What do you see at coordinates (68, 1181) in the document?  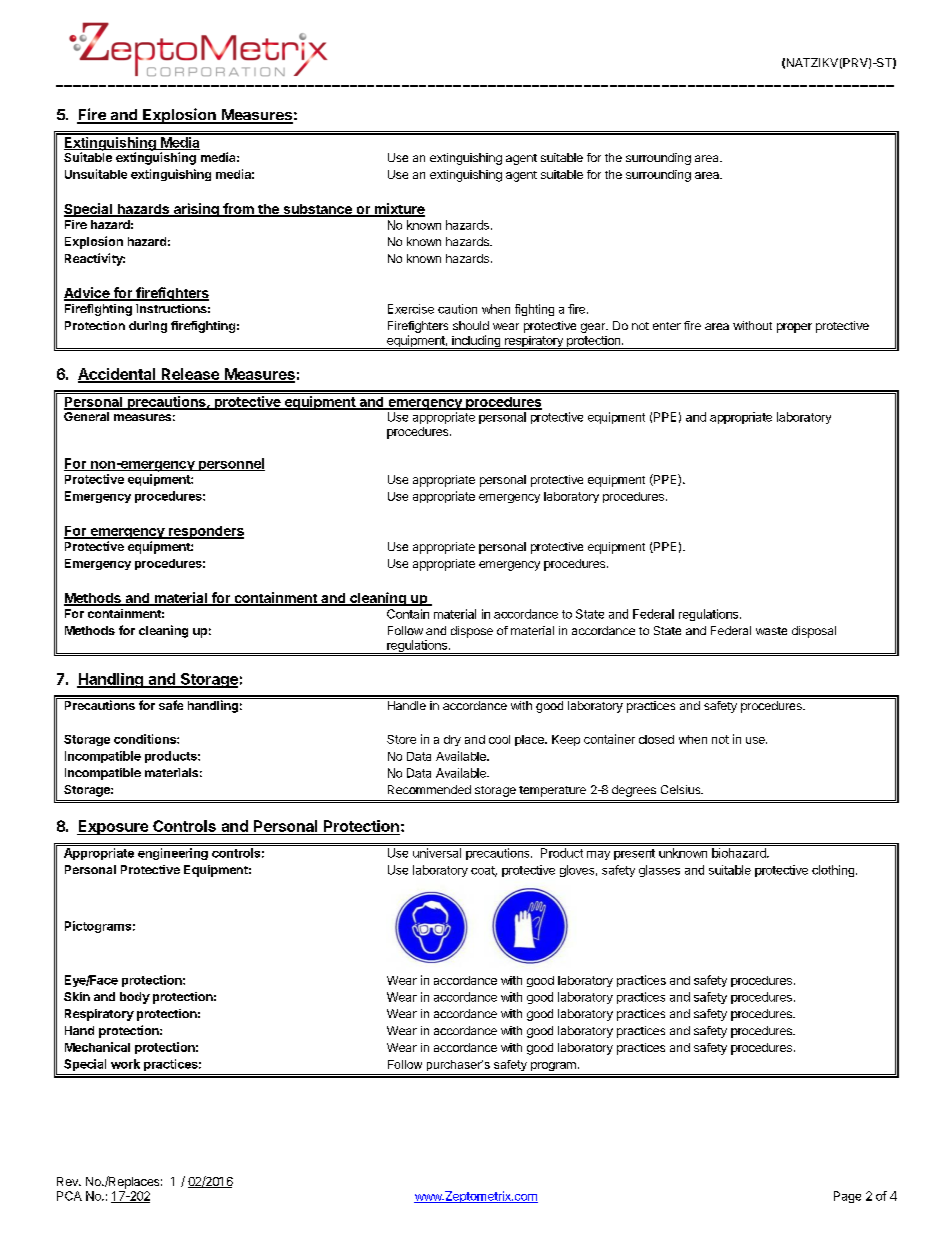 I see `Rev` at bounding box center [68, 1181].
